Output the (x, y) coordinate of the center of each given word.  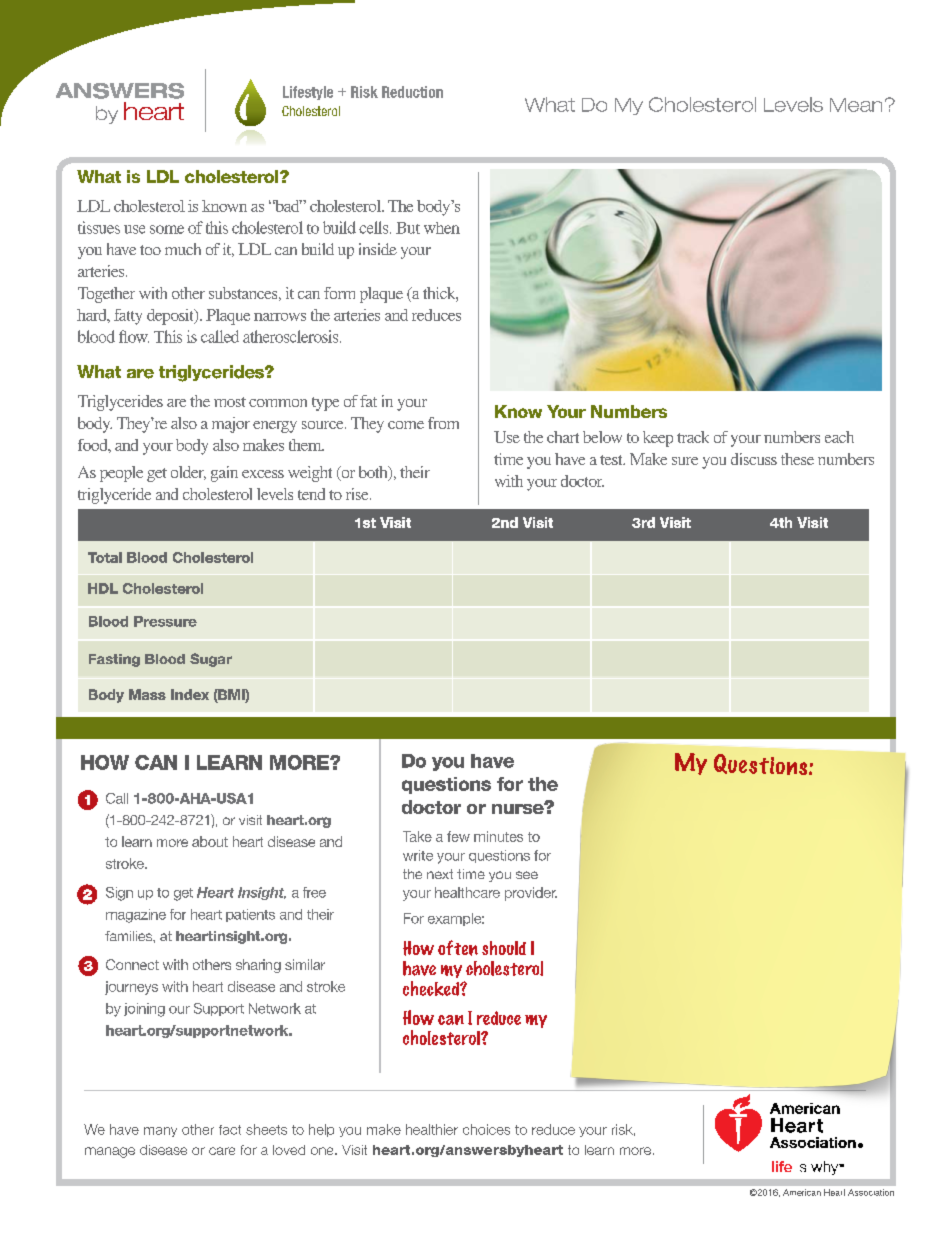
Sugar (211, 660)
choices (486, 1129)
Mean (856, 105)
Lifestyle (308, 93)
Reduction (412, 92)
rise (358, 494)
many (160, 1132)
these (797, 459)
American (802, 1192)
